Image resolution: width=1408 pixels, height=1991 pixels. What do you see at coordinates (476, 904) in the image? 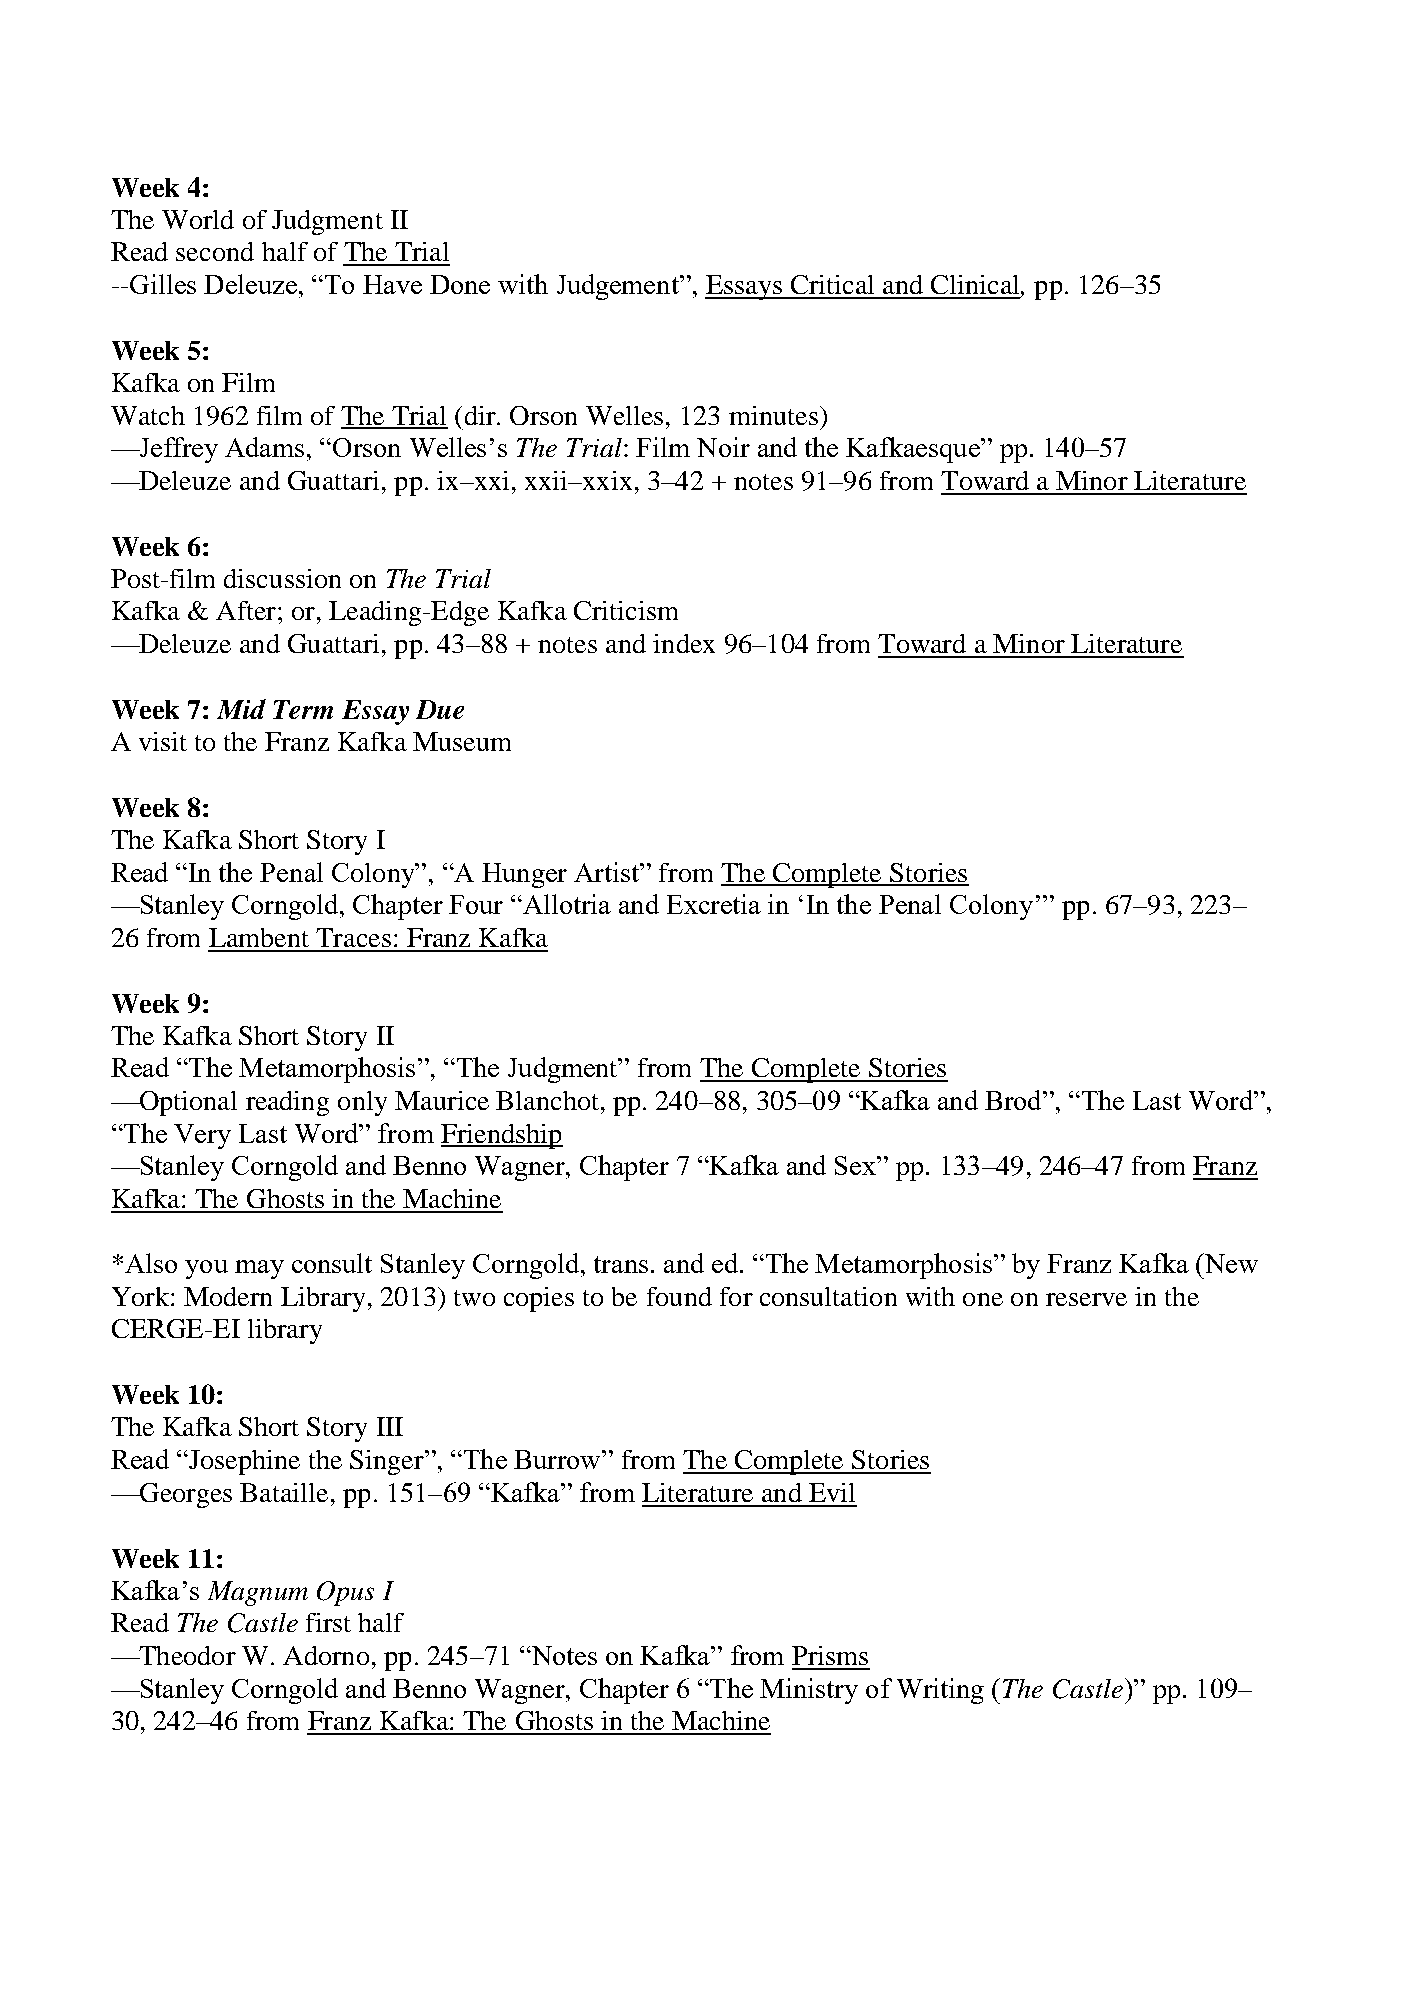
I see `Four` at bounding box center [476, 904].
